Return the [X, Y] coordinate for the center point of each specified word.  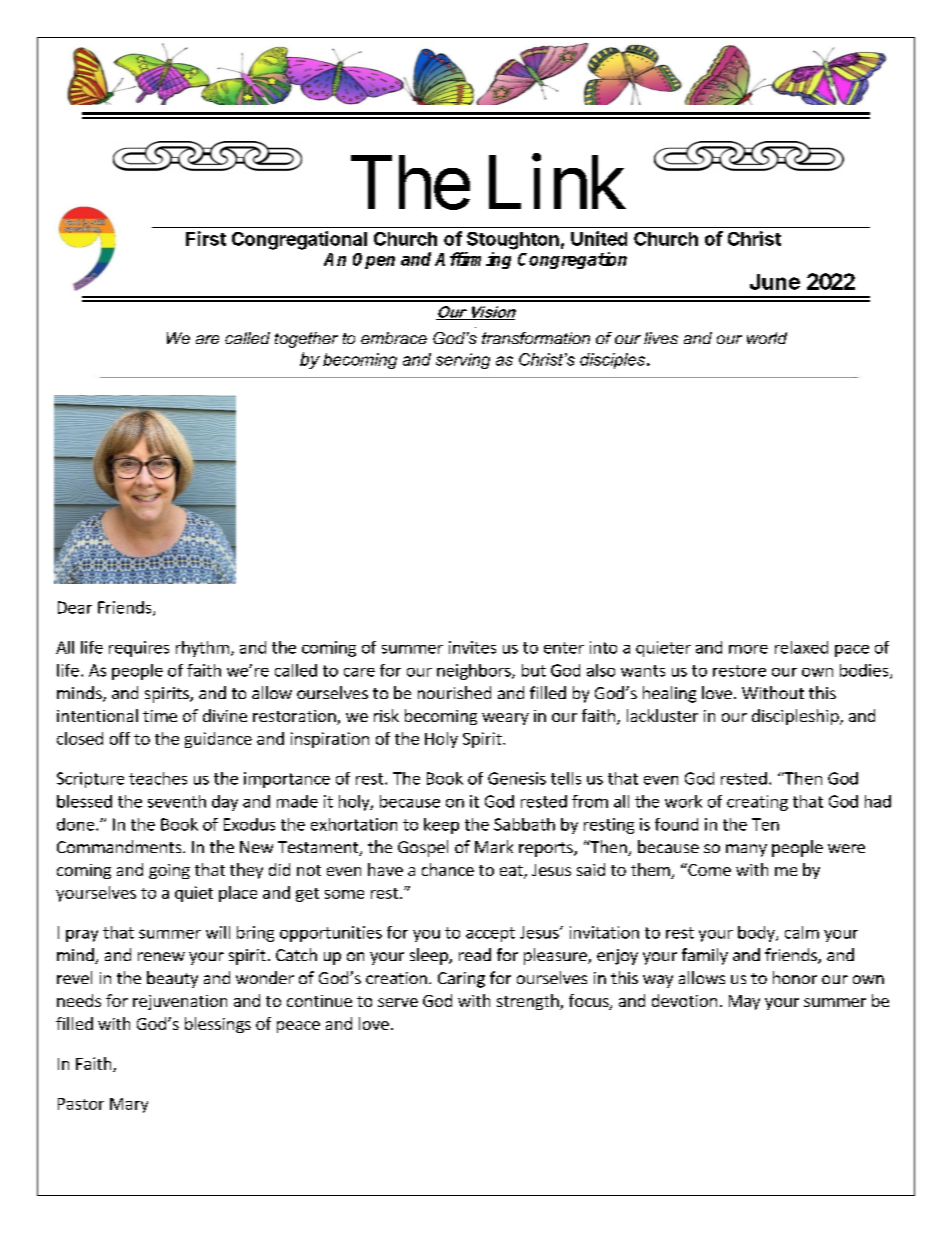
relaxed [801, 647]
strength [529, 1002]
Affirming [473, 260]
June [775, 282]
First [206, 238]
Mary [129, 1105]
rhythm [202, 649]
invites [472, 647]
